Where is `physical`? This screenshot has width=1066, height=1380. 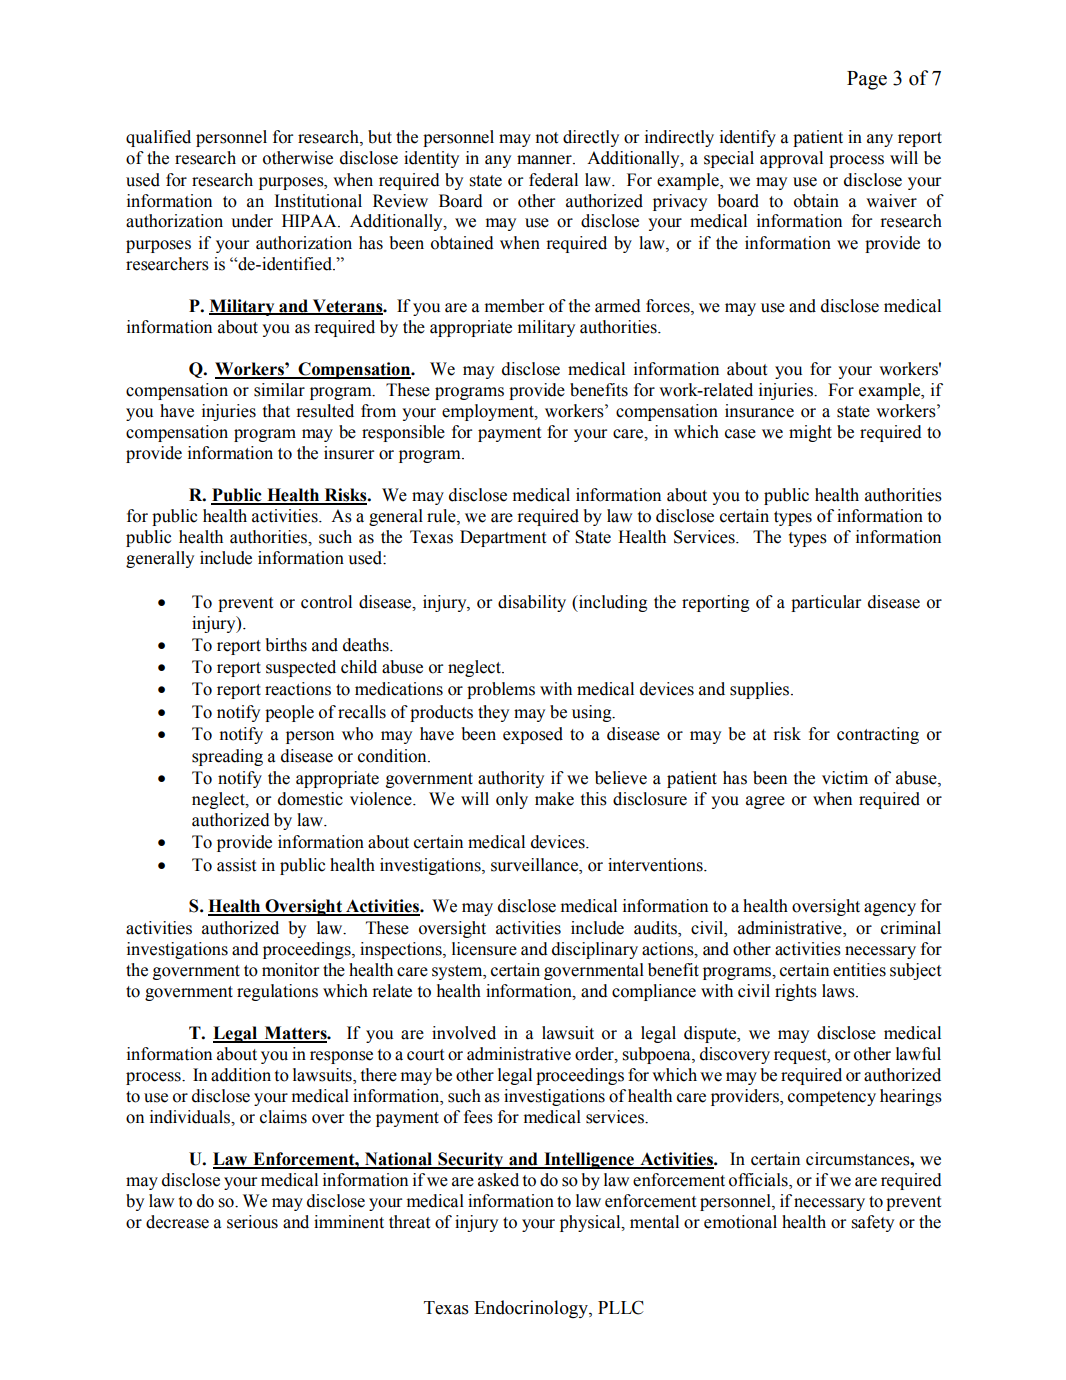 physical is located at coordinates (591, 1223).
